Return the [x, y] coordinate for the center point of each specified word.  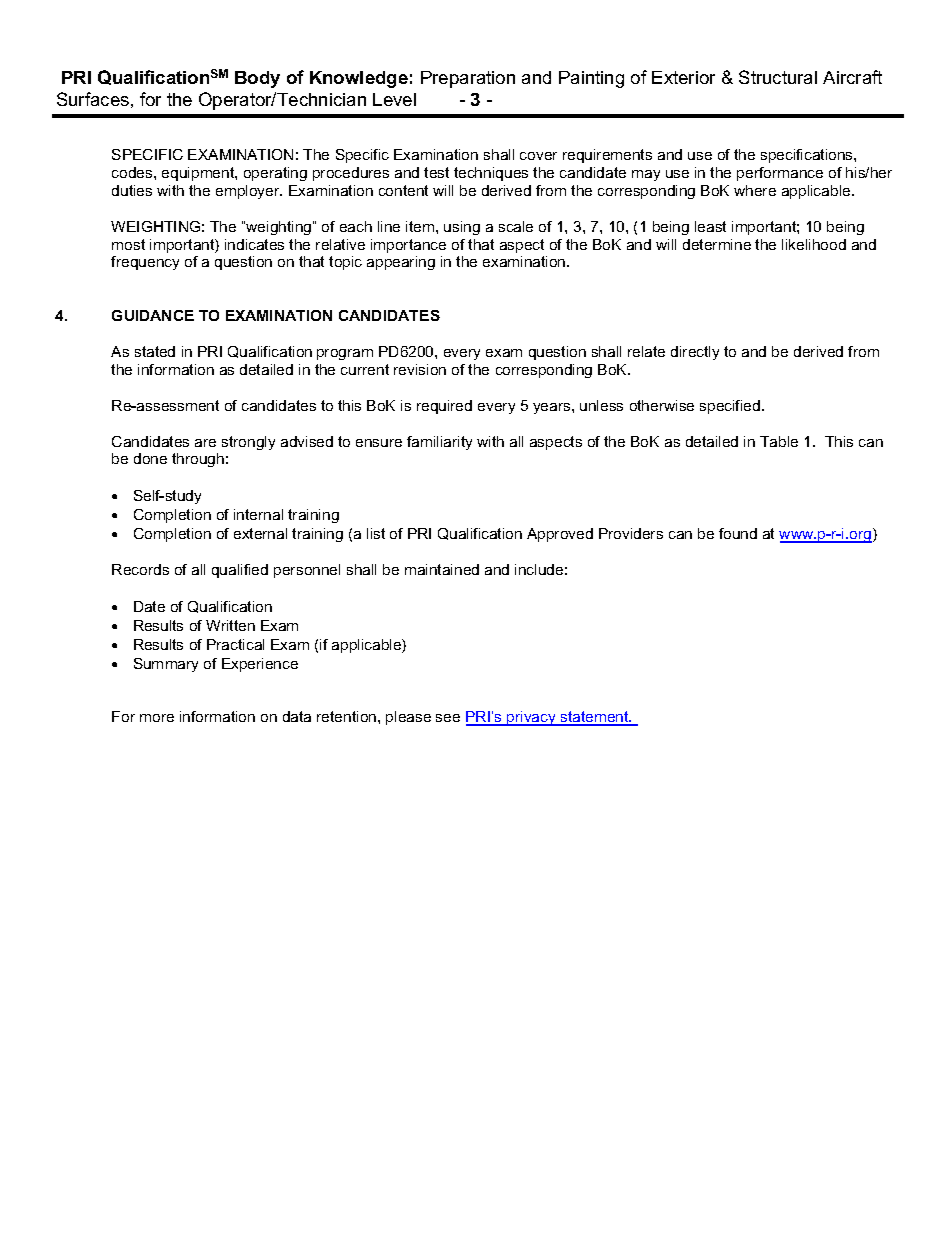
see [448, 718]
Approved [560, 535]
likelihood [814, 244]
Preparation [468, 79]
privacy [531, 718]
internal [258, 514]
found [738, 533]
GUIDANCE [153, 315]
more [157, 718]
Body [257, 79]
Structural [778, 77]
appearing [401, 263]
